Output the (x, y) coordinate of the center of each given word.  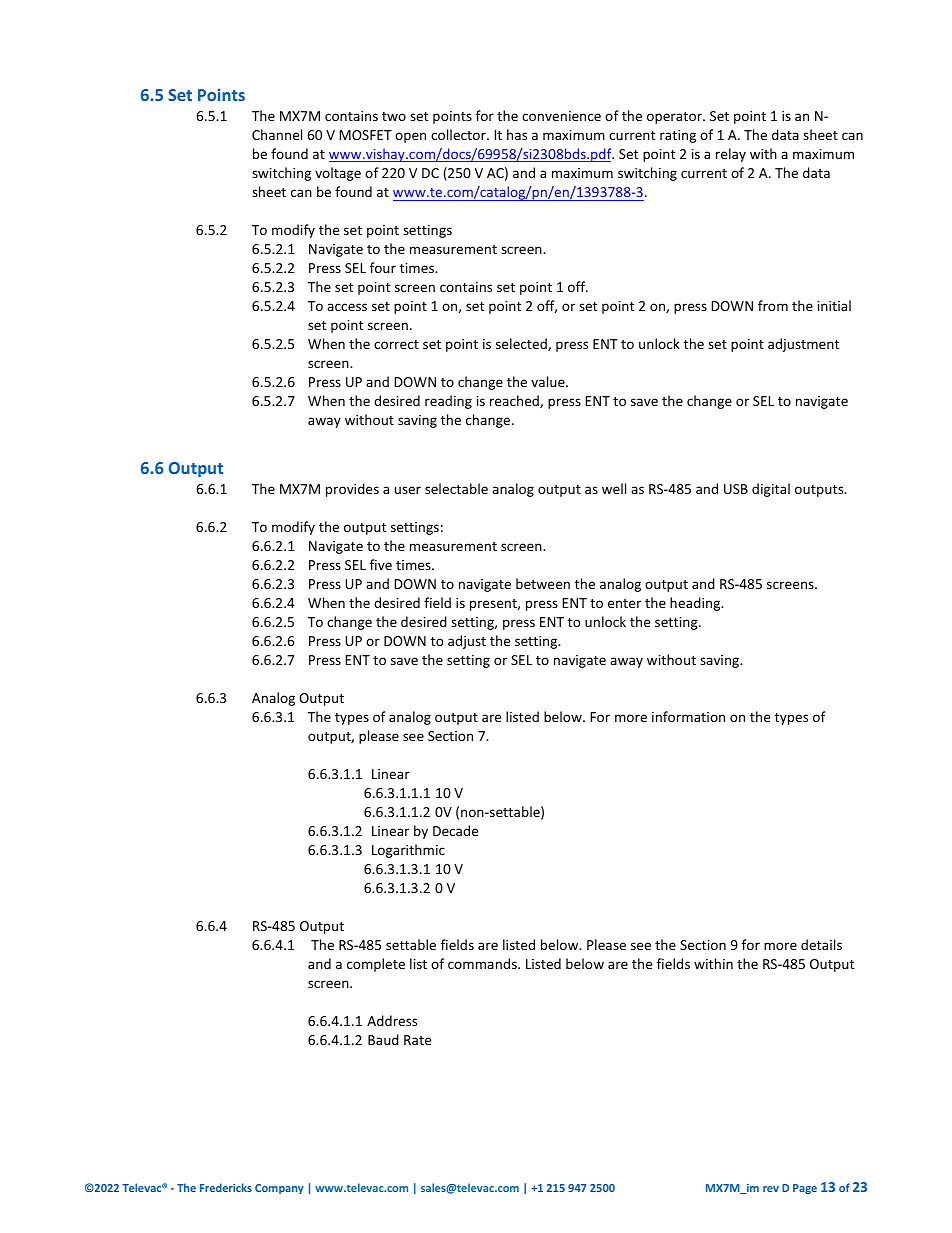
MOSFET (365, 135)
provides (352, 490)
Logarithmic (408, 851)
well (614, 488)
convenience (561, 116)
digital (771, 490)
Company (279, 1189)
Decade (455, 830)
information (688, 716)
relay (731, 155)
